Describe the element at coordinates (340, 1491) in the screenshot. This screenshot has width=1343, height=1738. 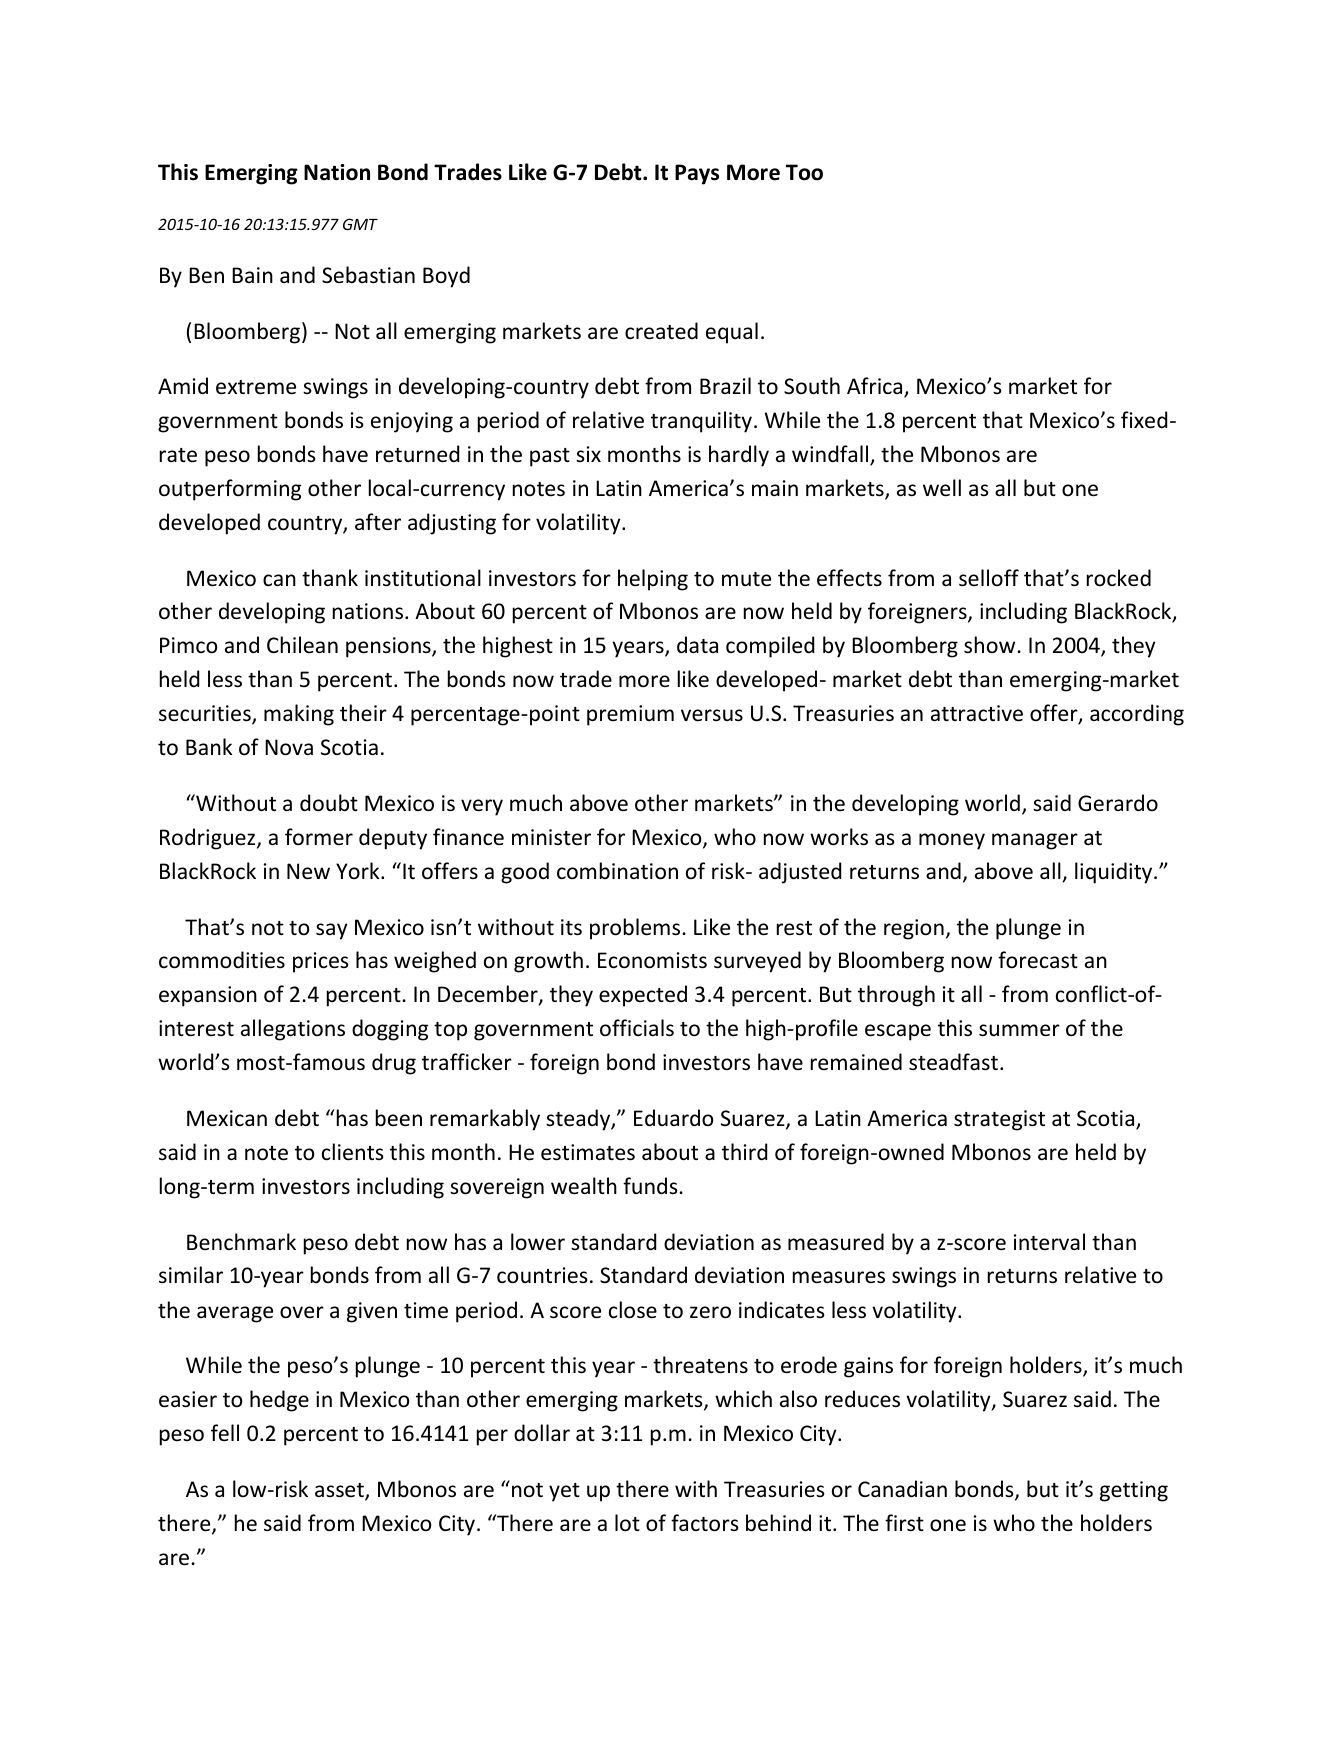
I see `asset` at that location.
